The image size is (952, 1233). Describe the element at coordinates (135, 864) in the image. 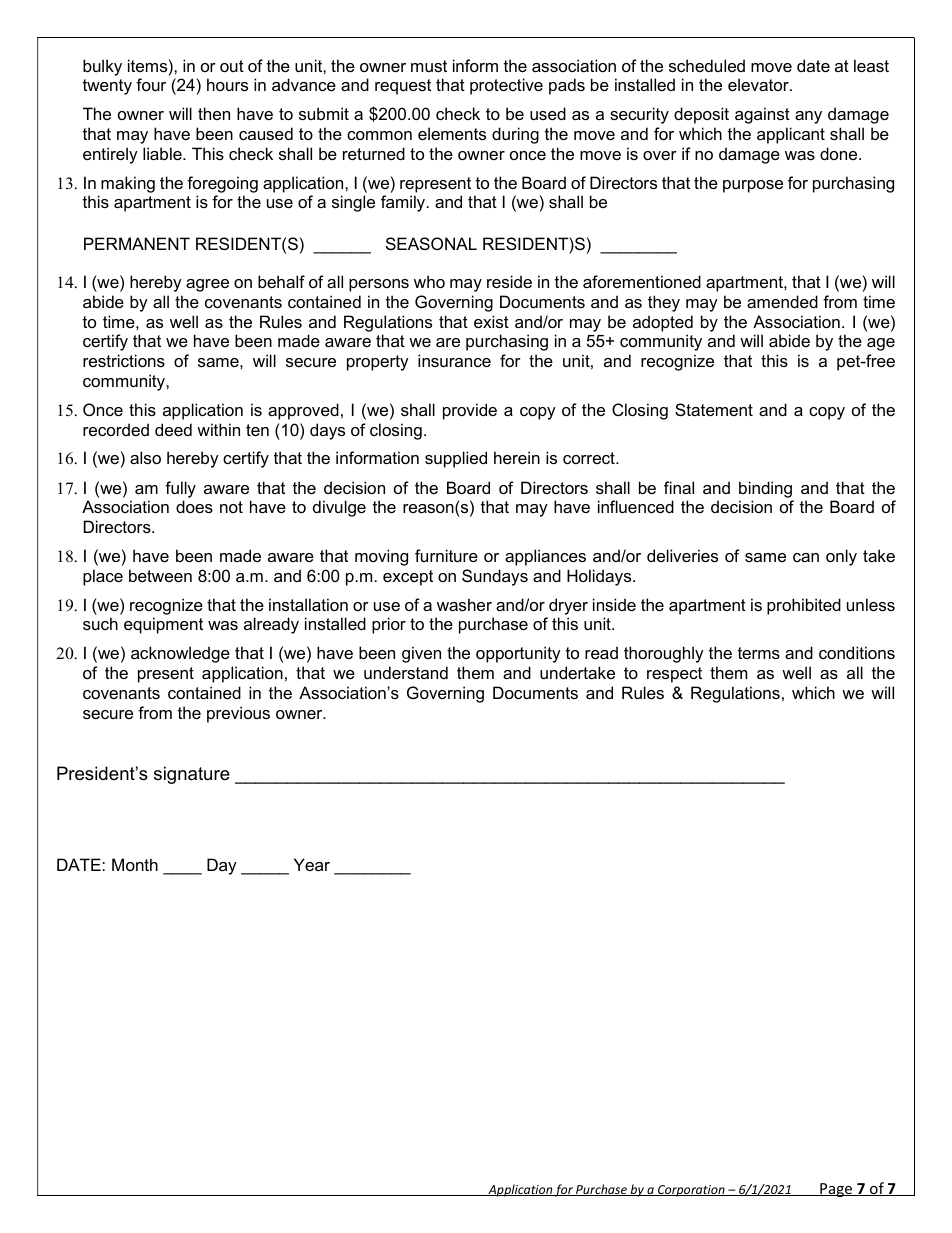

I see `Month` at that location.
